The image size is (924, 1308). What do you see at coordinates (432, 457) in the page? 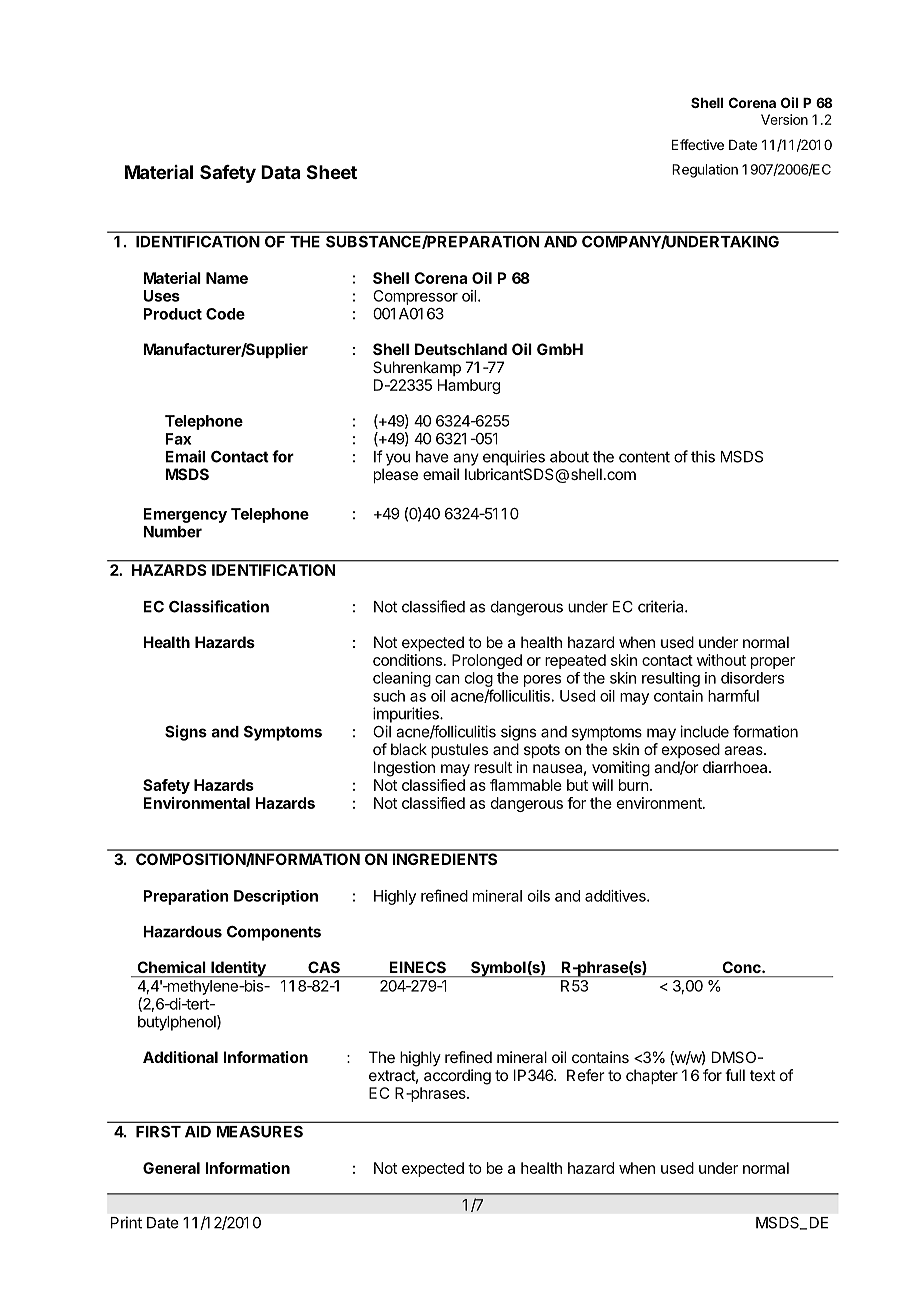
I see `have` at bounding box center [432, 457].
